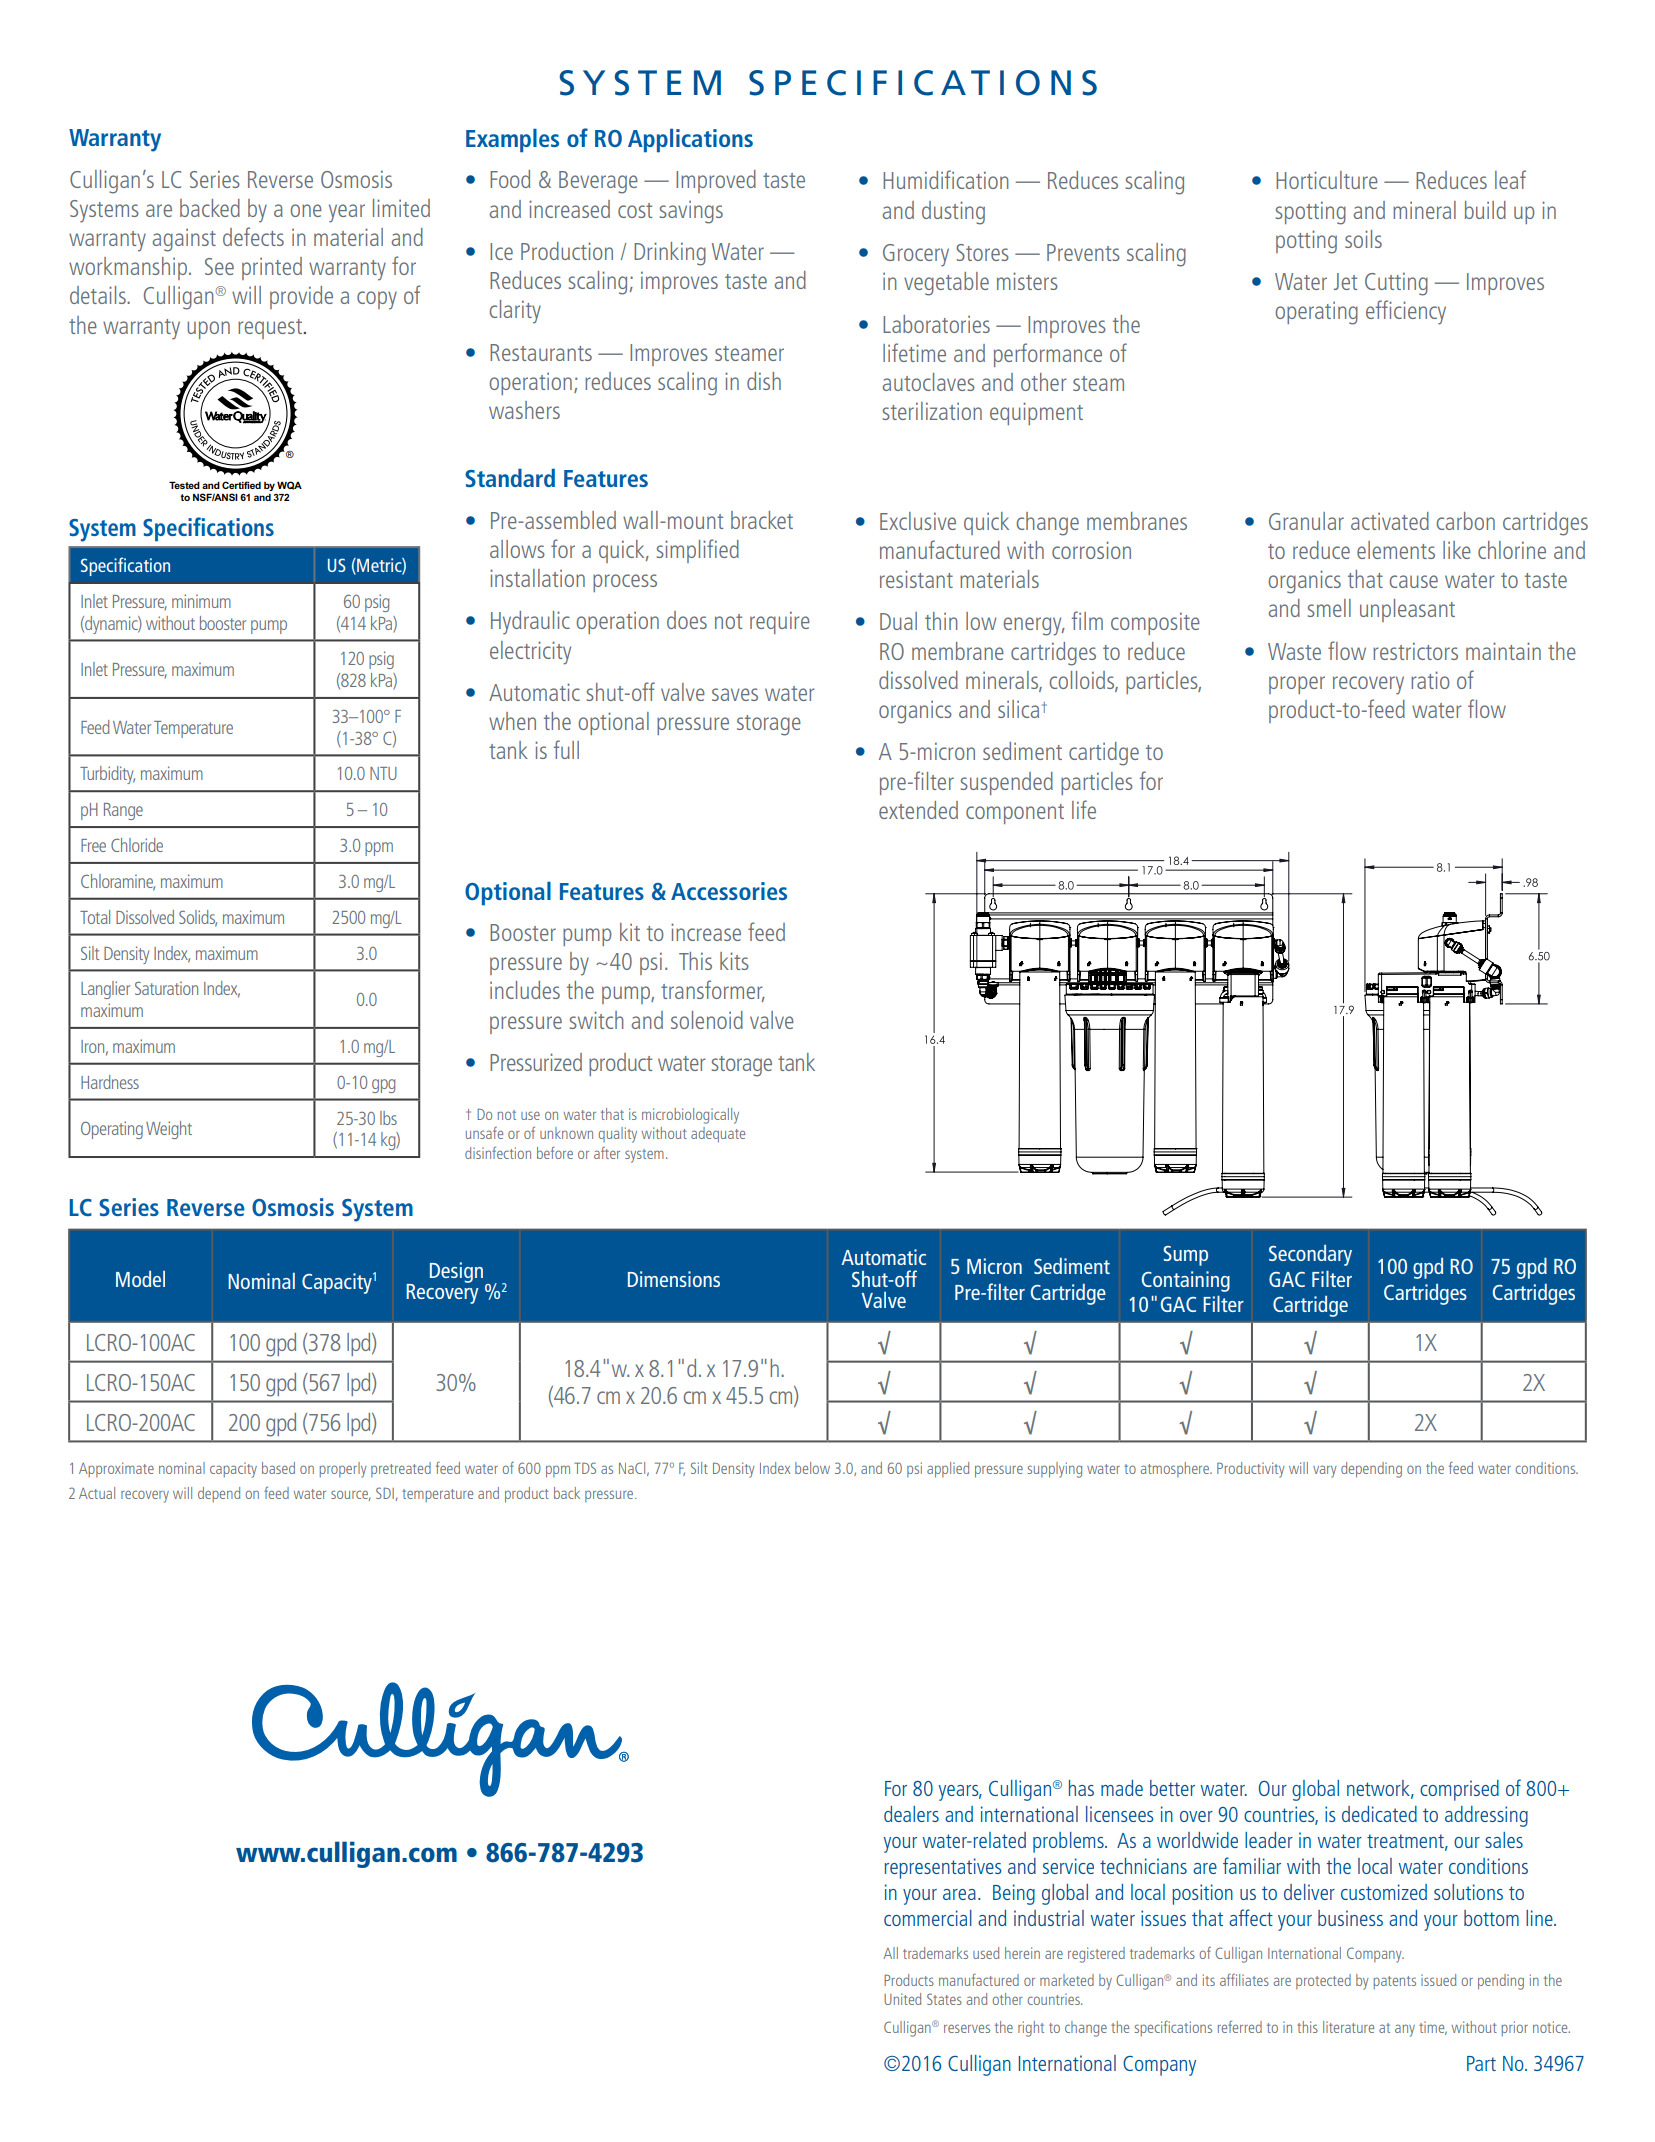 This page has height=2142, width=1655. I want to click on maintain, so click(1503, 651).
